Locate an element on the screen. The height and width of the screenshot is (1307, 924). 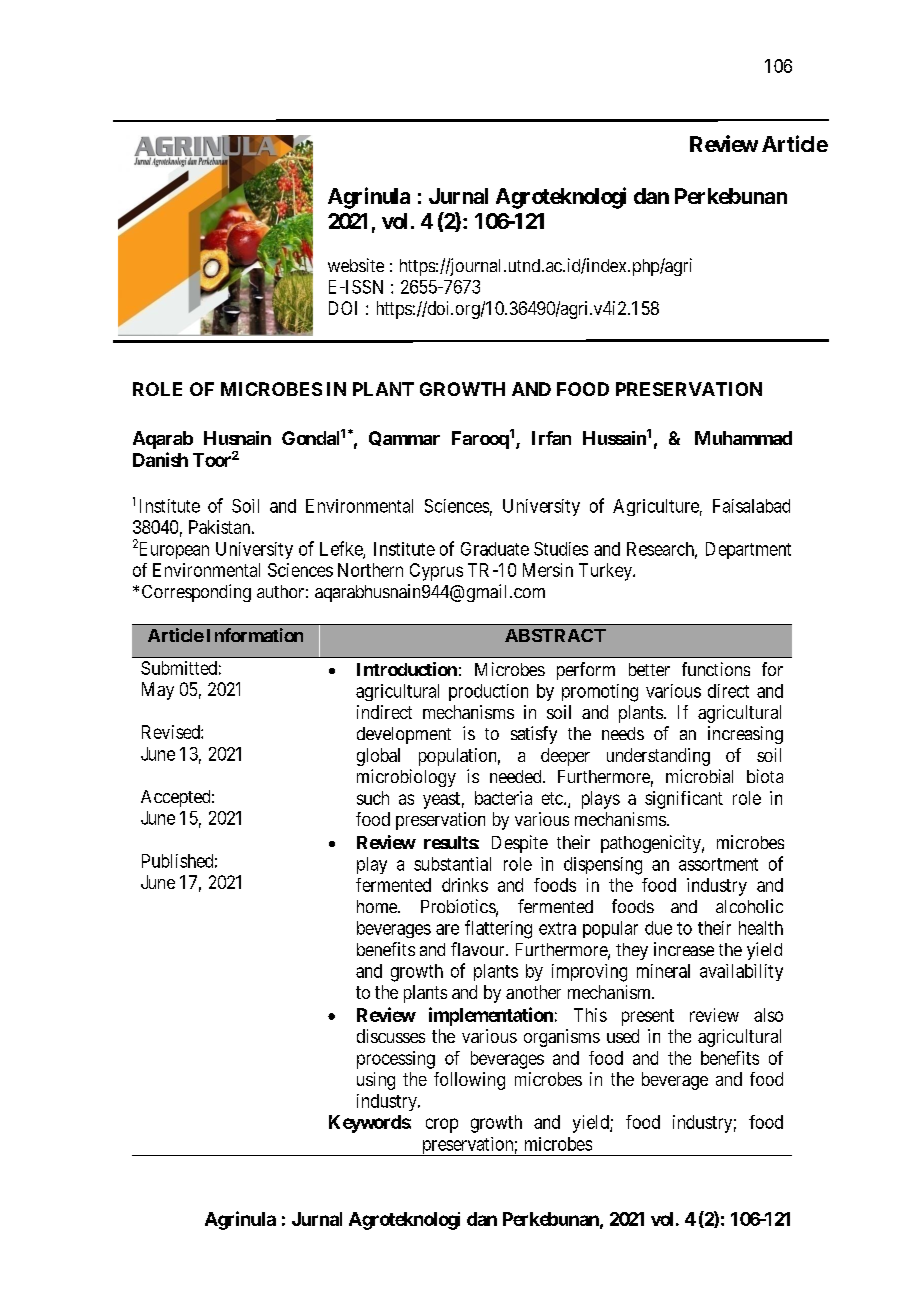
Muhammad is located at coordinates (743, 438).
